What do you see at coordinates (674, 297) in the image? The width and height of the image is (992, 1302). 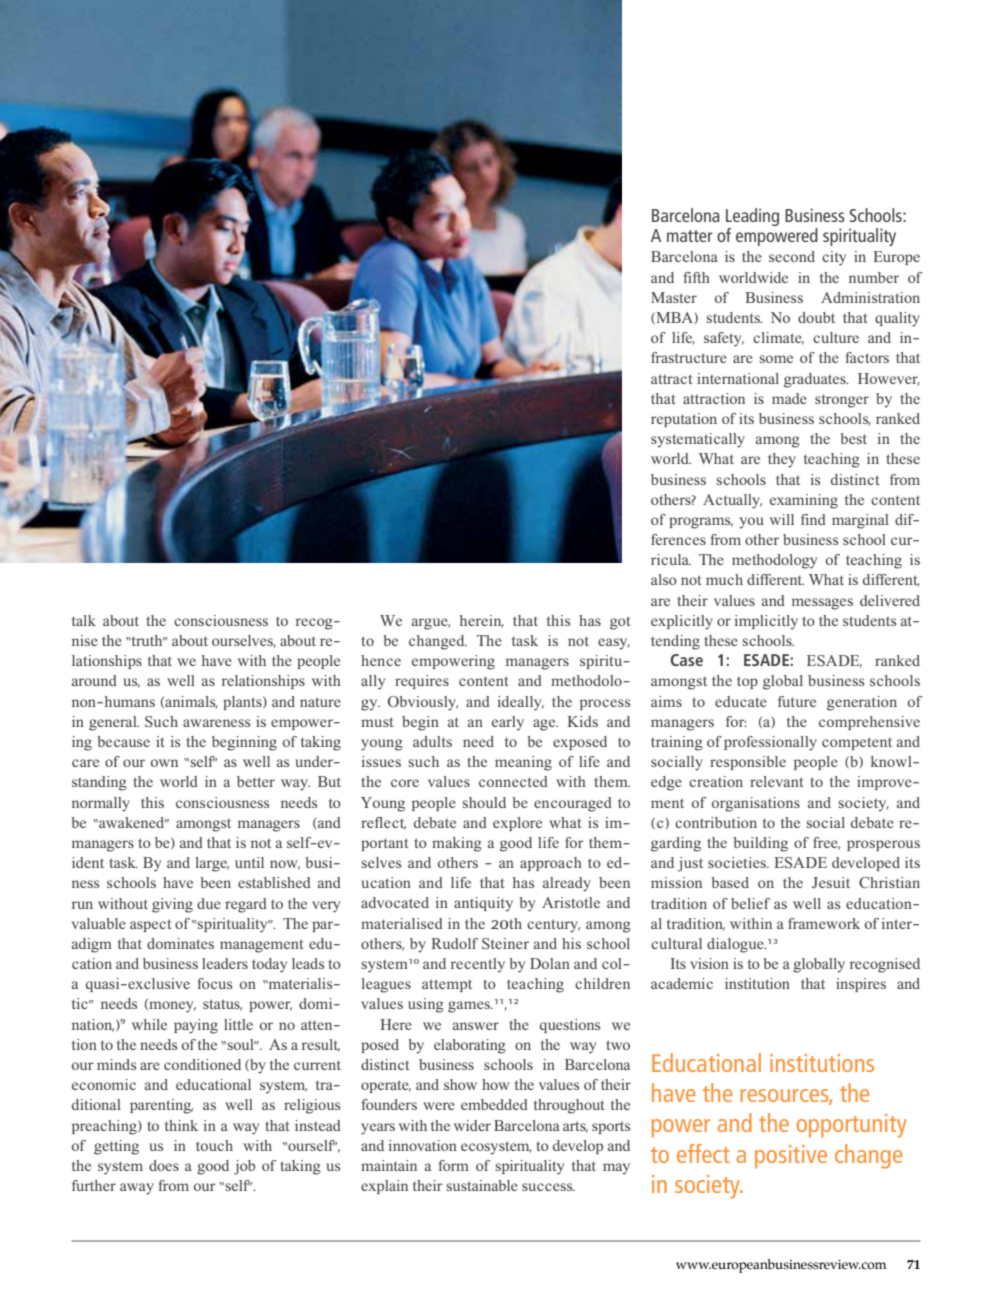 I see `Master` at bounding box center [674, 297].
